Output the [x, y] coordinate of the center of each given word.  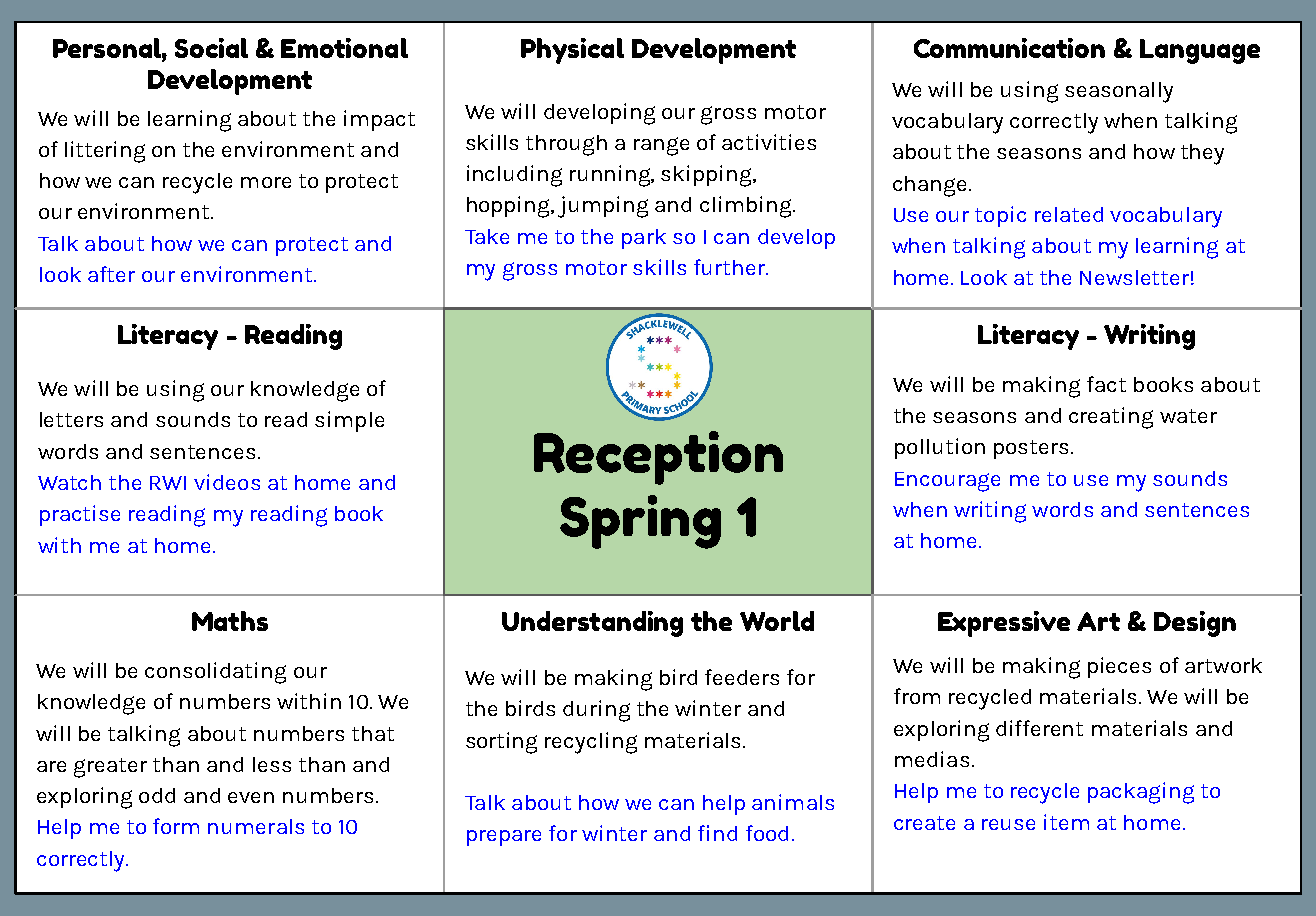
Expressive [1004, 624]
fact [1106, 384]
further [731, 267]
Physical [572, 51]
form [176, 826]
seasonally [1119, 92]
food [767, 833]
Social [211, 48]
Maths [230, 621]
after [111, 274]
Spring [640, 522]
